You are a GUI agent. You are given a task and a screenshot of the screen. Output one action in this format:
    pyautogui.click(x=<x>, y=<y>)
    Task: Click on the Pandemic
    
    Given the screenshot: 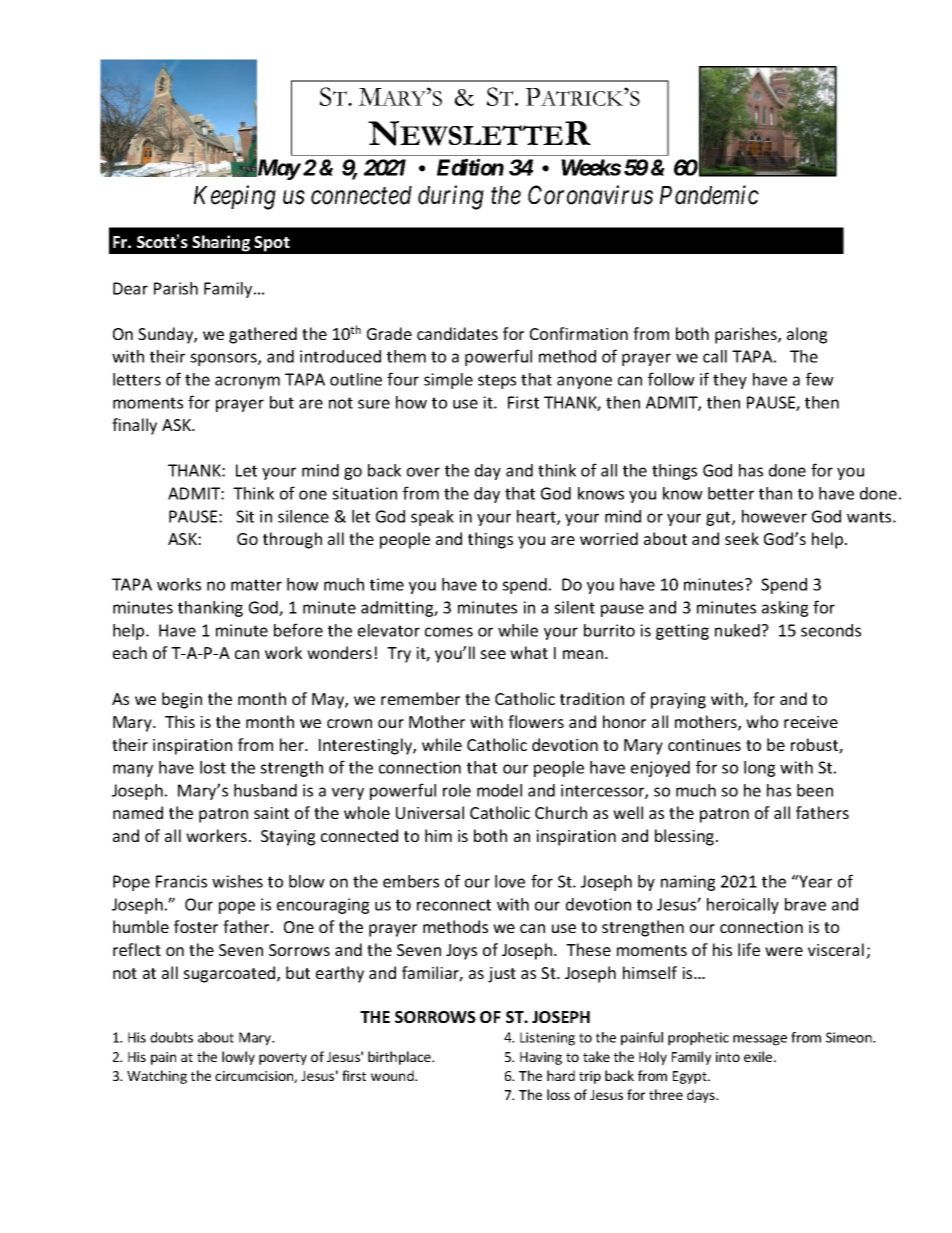 What is the action you would take?
    pyautogui.click(x=709, y=195)
